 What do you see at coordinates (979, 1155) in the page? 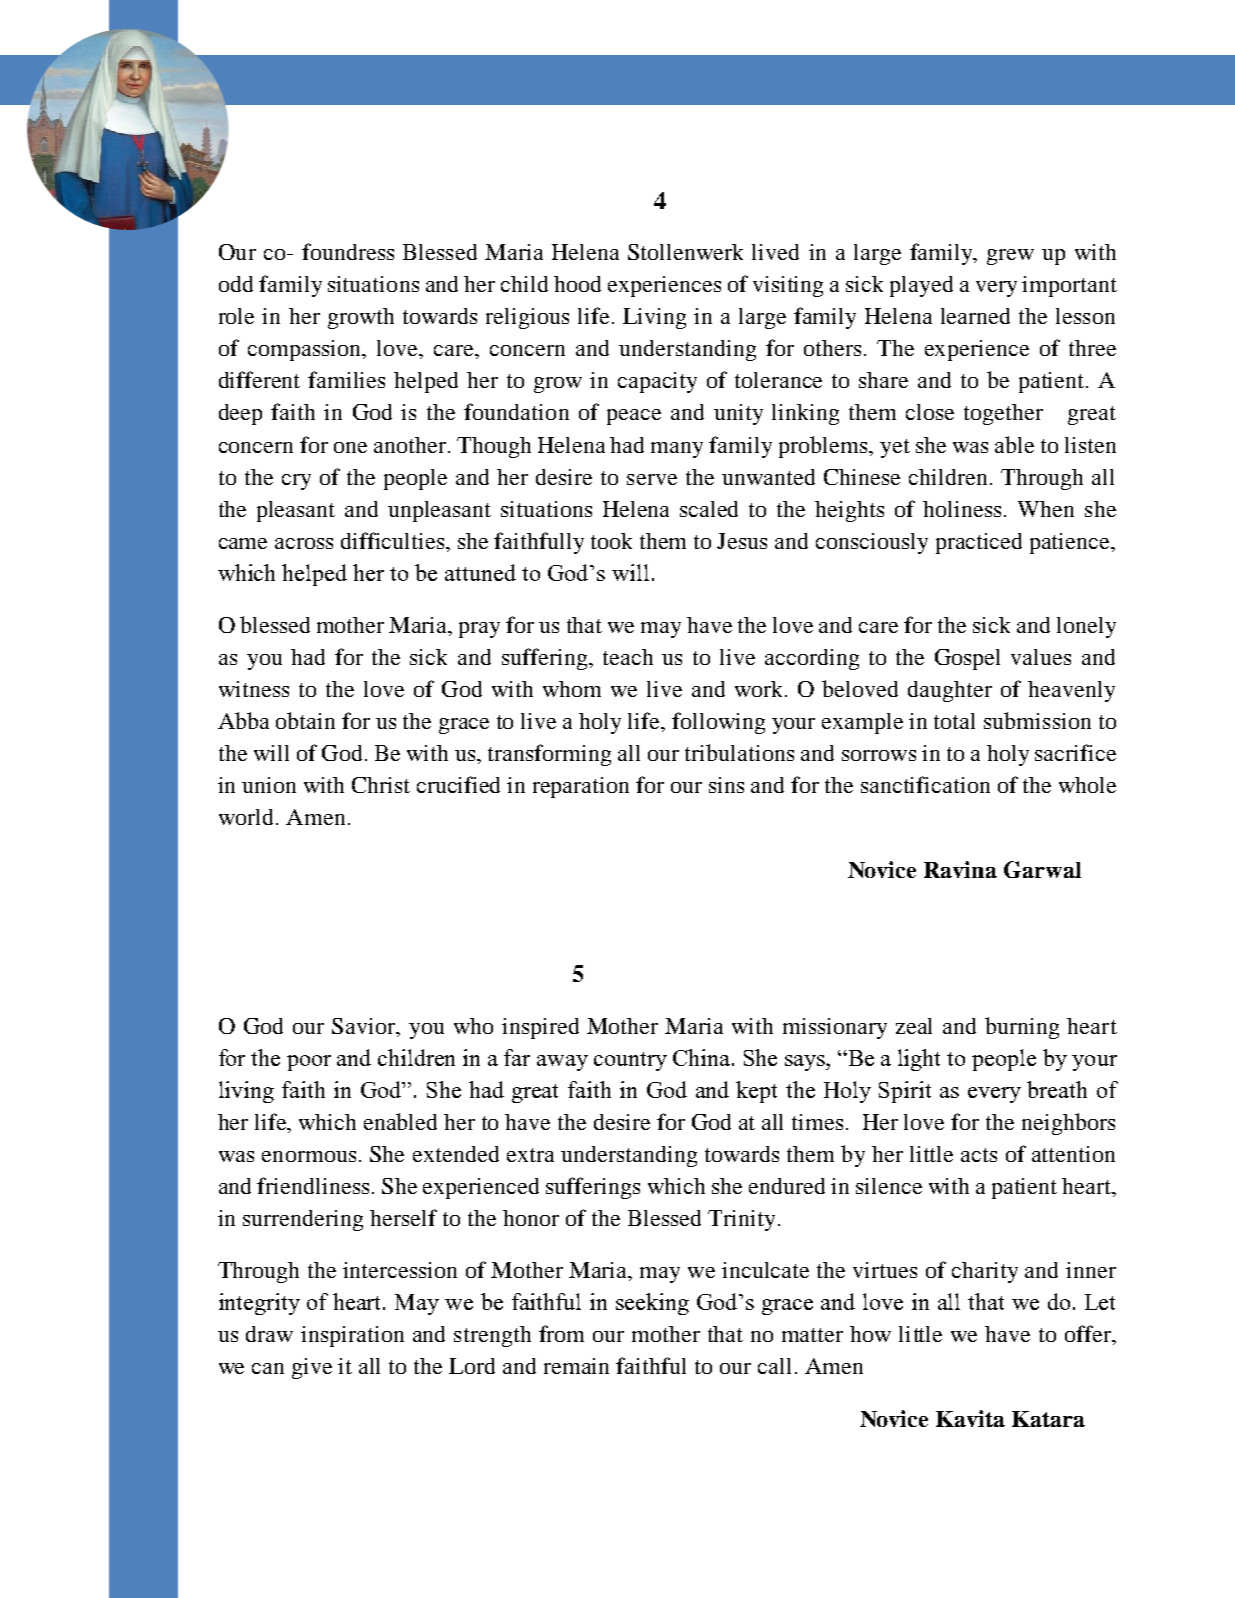
I see `acts` at bounding box center [979, 1155].
